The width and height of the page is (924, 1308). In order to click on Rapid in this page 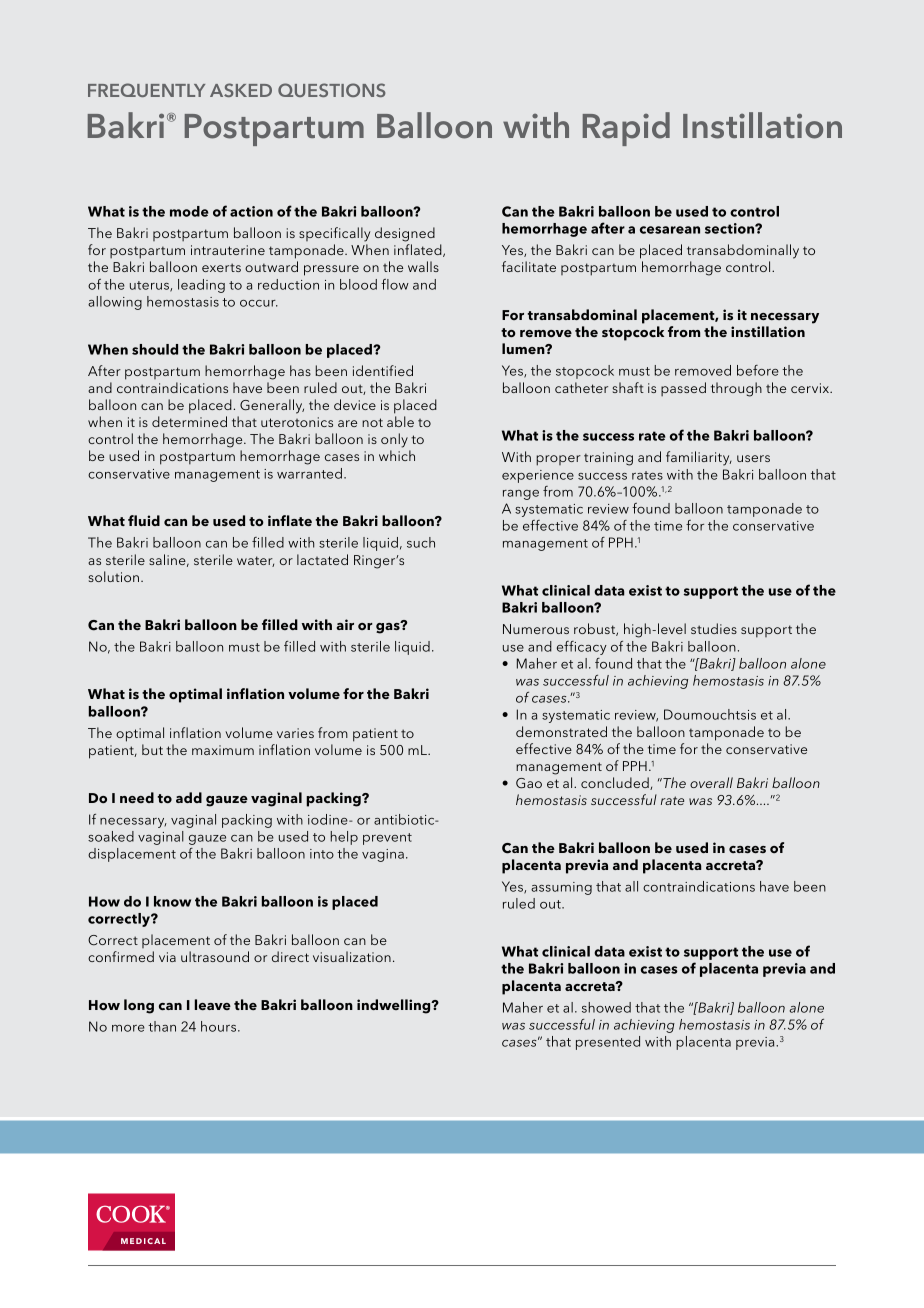, I will do `click(626, 129)`.
